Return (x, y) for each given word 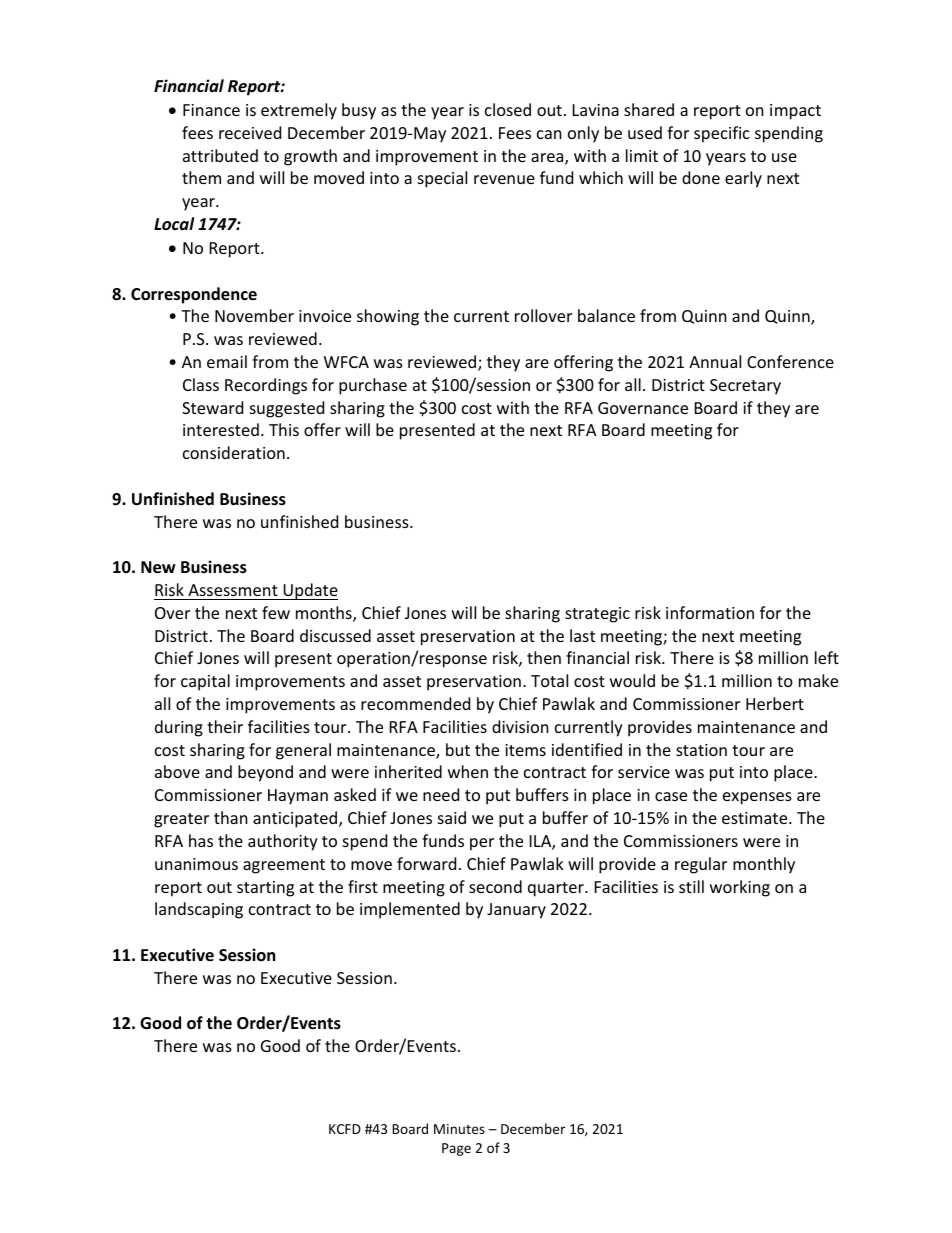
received (250, 132)
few (276, 612)
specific (722, 134)
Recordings (266, 386)
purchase (373, 386)
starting (265, 889)
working (740, 888)
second (495, 886)
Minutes (459, 1129)
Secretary (745, 387)
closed (508, 109)
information (710, 612)
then (544, 657)
